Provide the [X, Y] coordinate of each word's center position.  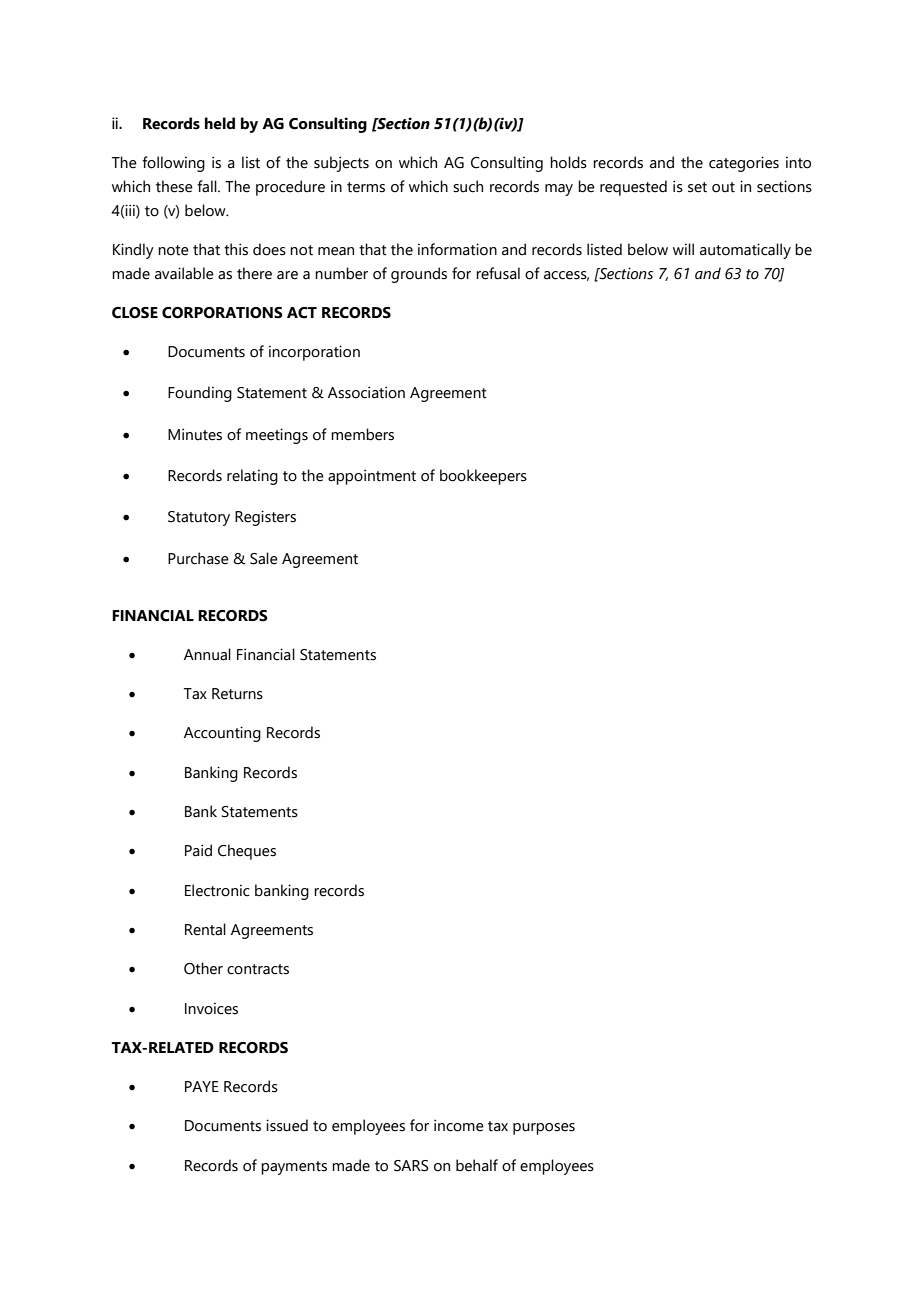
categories [744, 164]
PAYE [202, 1086]
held [220, 123]
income [459, 1125]
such [468, 186]
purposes [544, 1129]
